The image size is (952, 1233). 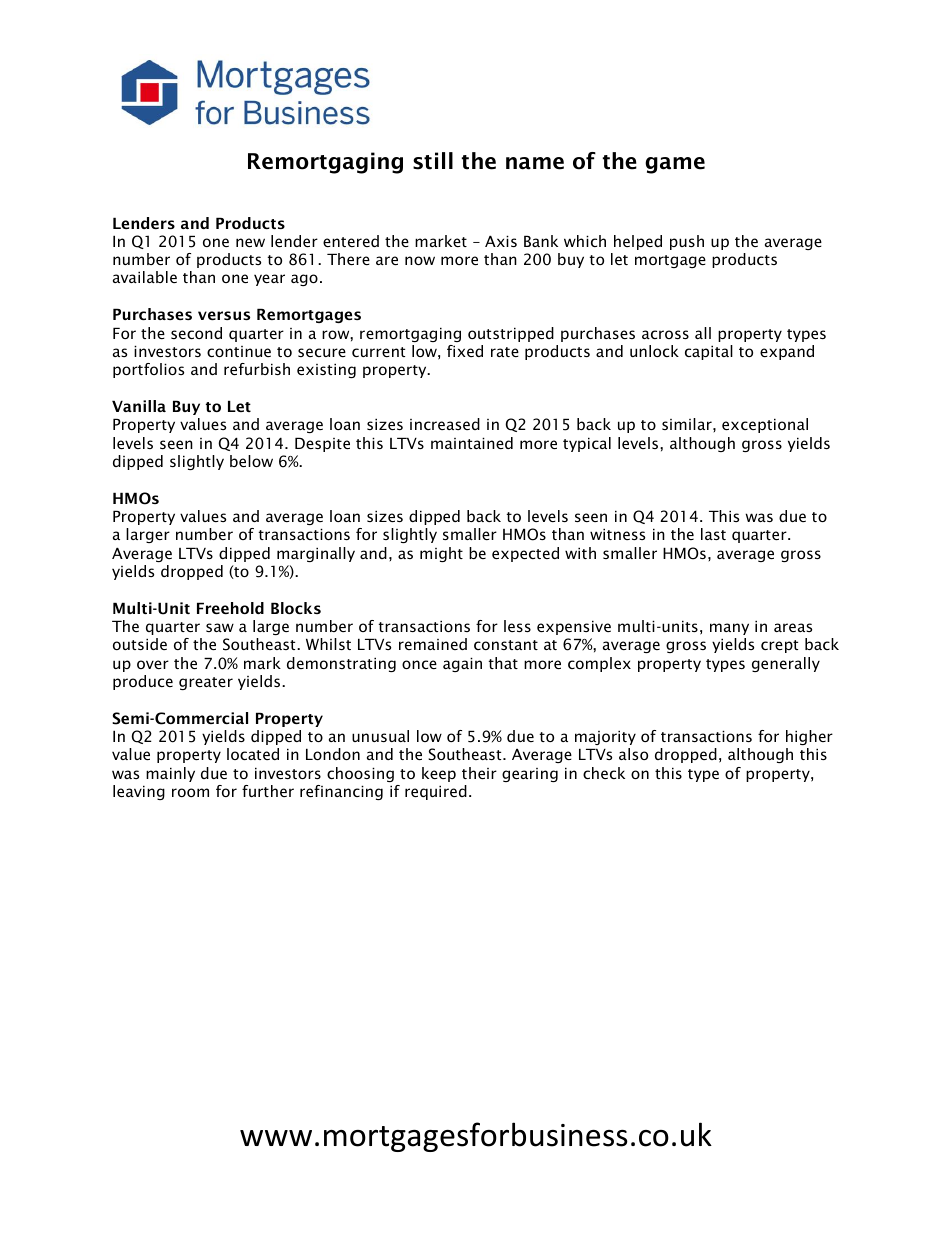 I want to click on capital, so click(x=709, y=352).
